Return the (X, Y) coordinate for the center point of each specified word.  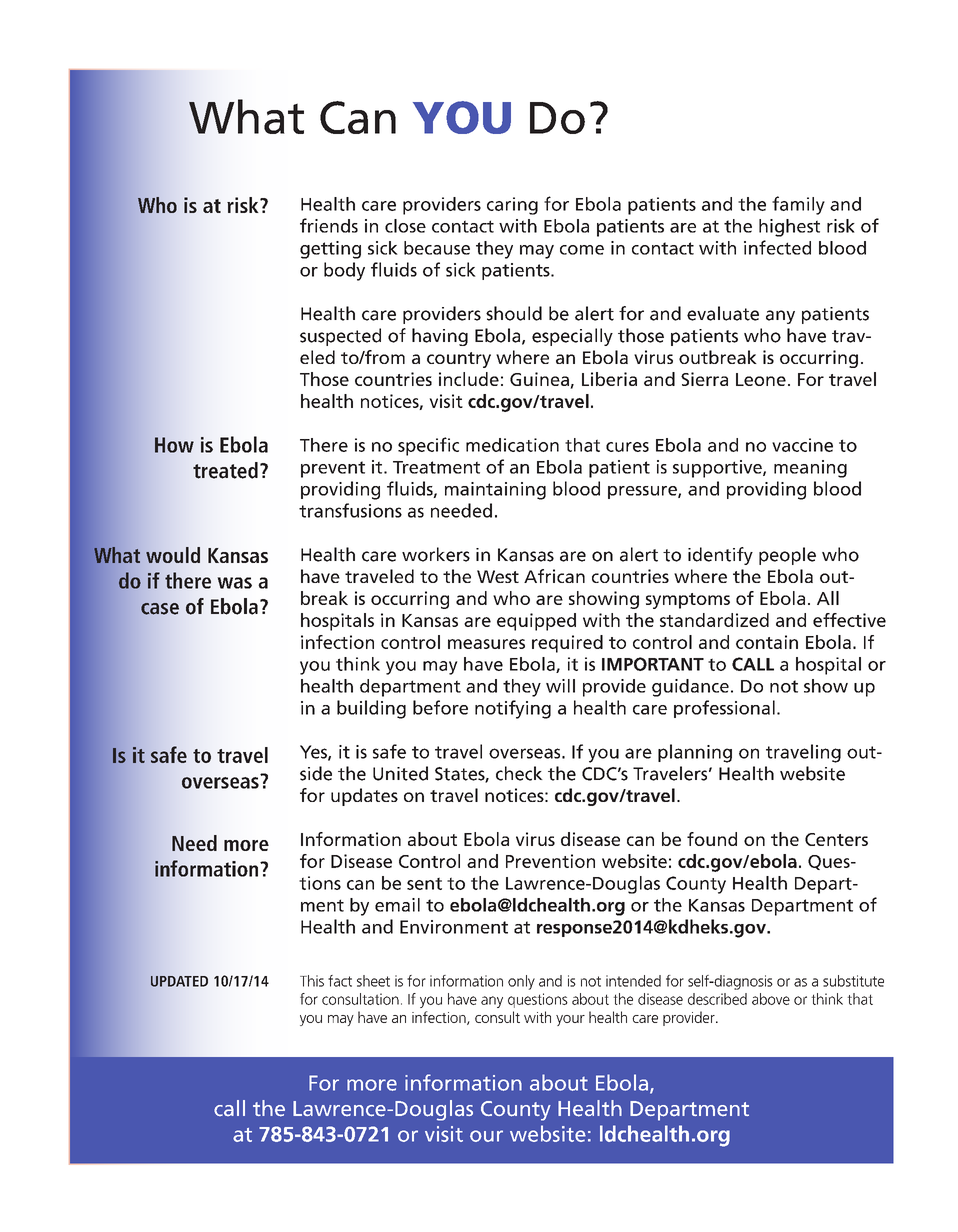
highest (789, 228)
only (521, 982)
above (771, 999)
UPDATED (179, 981)
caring (512, 206)
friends (329, 225)
